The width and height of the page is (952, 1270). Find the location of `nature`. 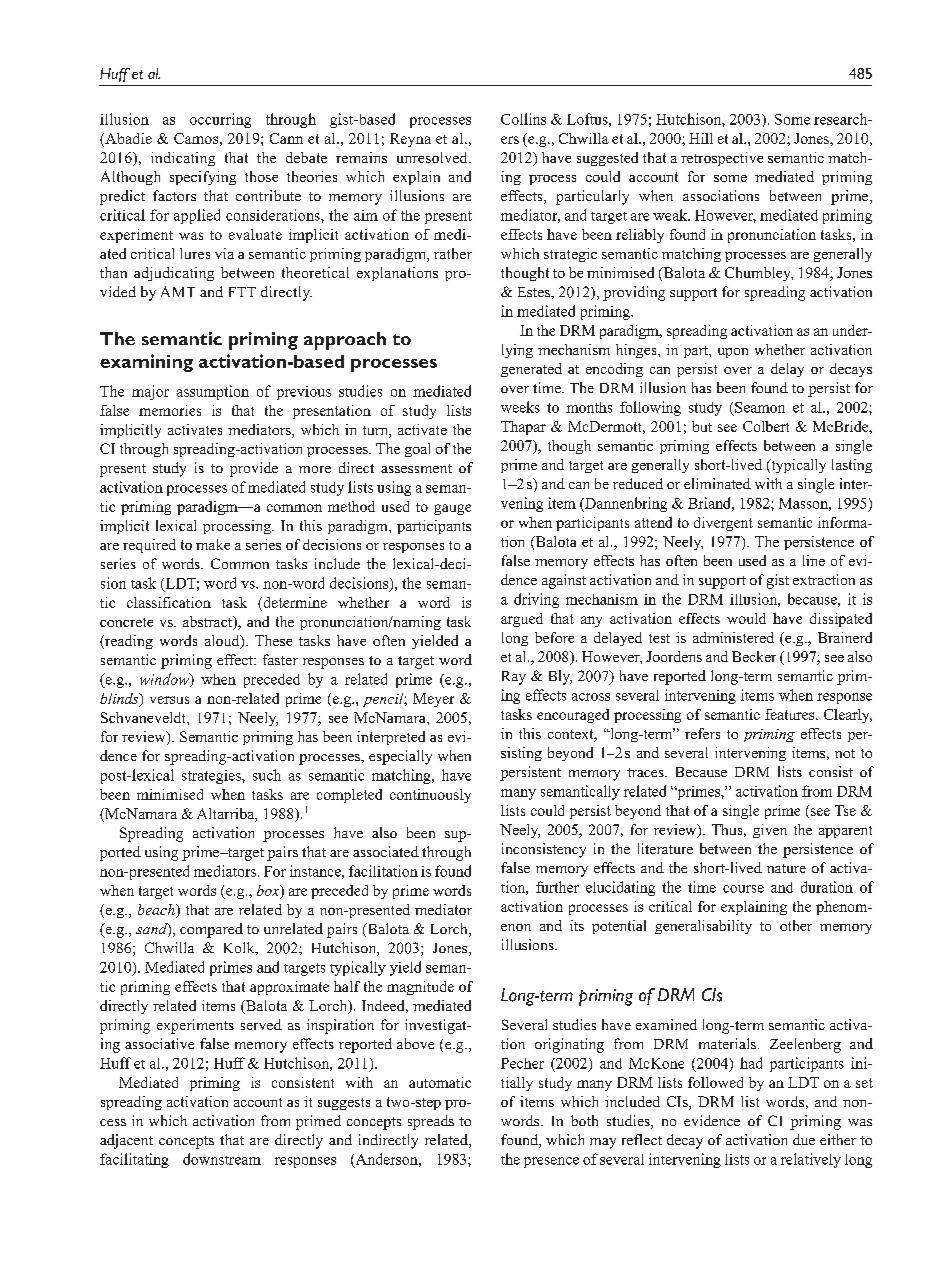

nature is located at coordinates (786, 868).
